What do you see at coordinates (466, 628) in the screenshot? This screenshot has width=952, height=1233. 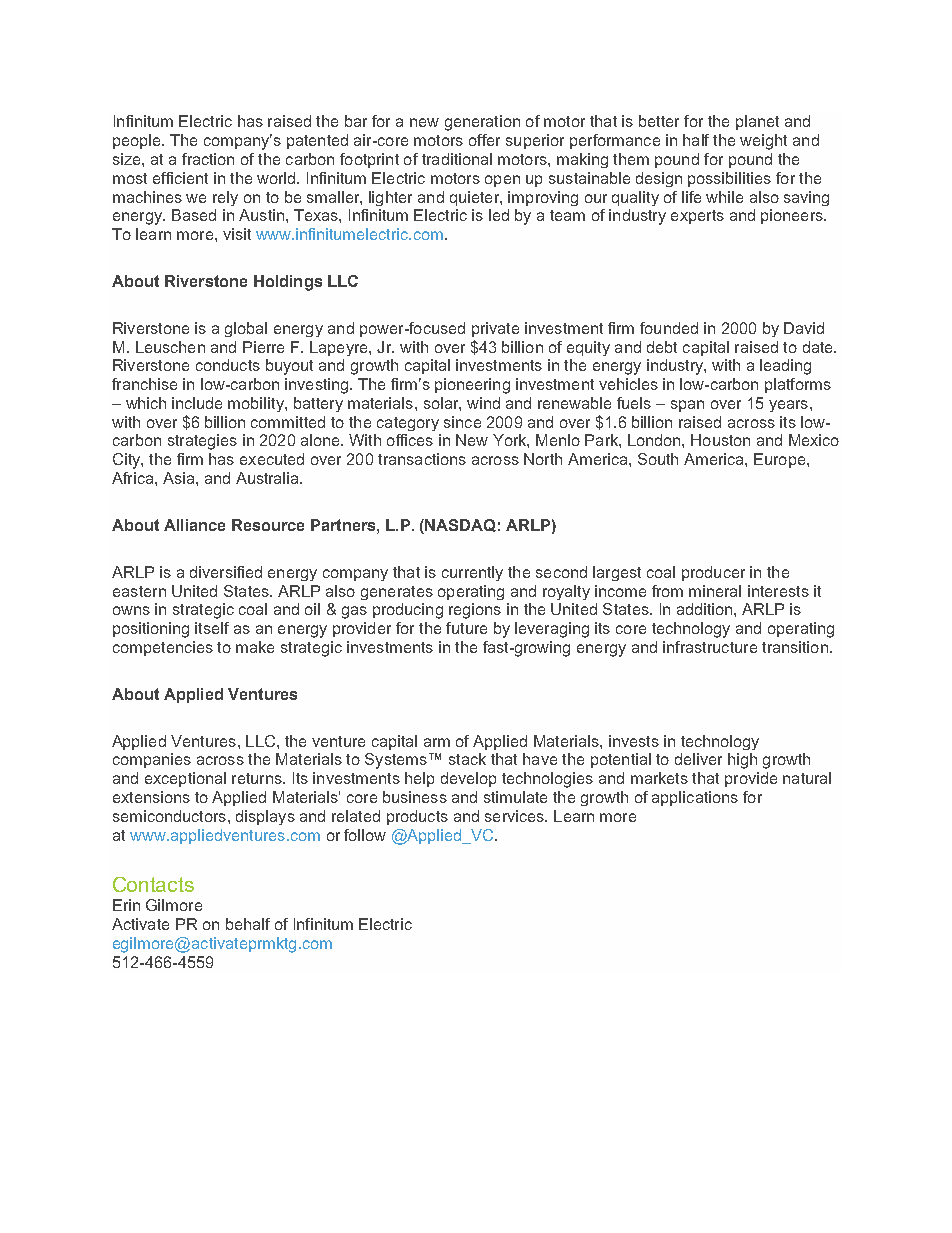 I see `future` at bounding box center [466, 628].
